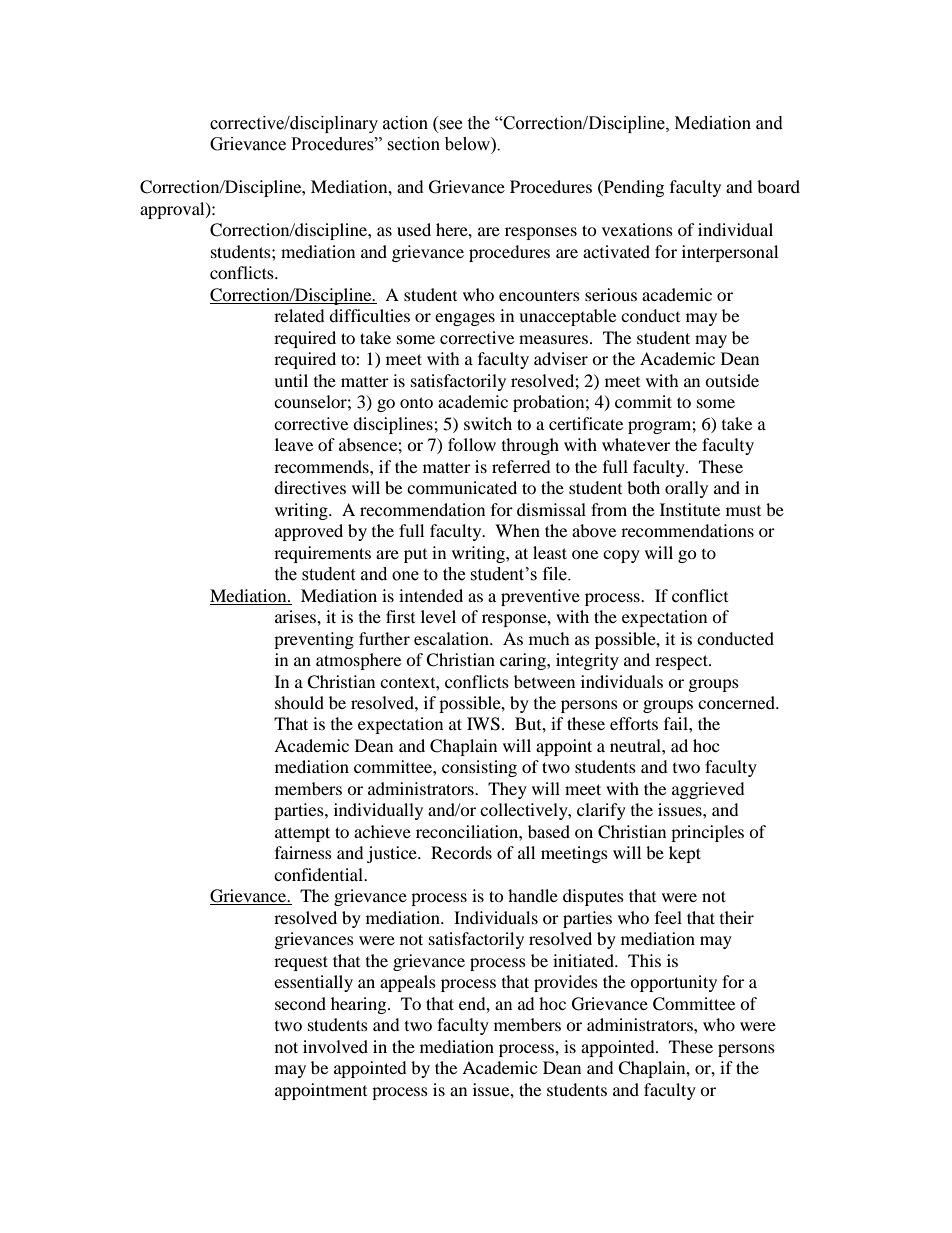 The width and height of the screenshot is (952, 1233). What do you see at coordinates (479, 768) in the screenshot?
I see `consisting` at bounding box center [479, 768].
